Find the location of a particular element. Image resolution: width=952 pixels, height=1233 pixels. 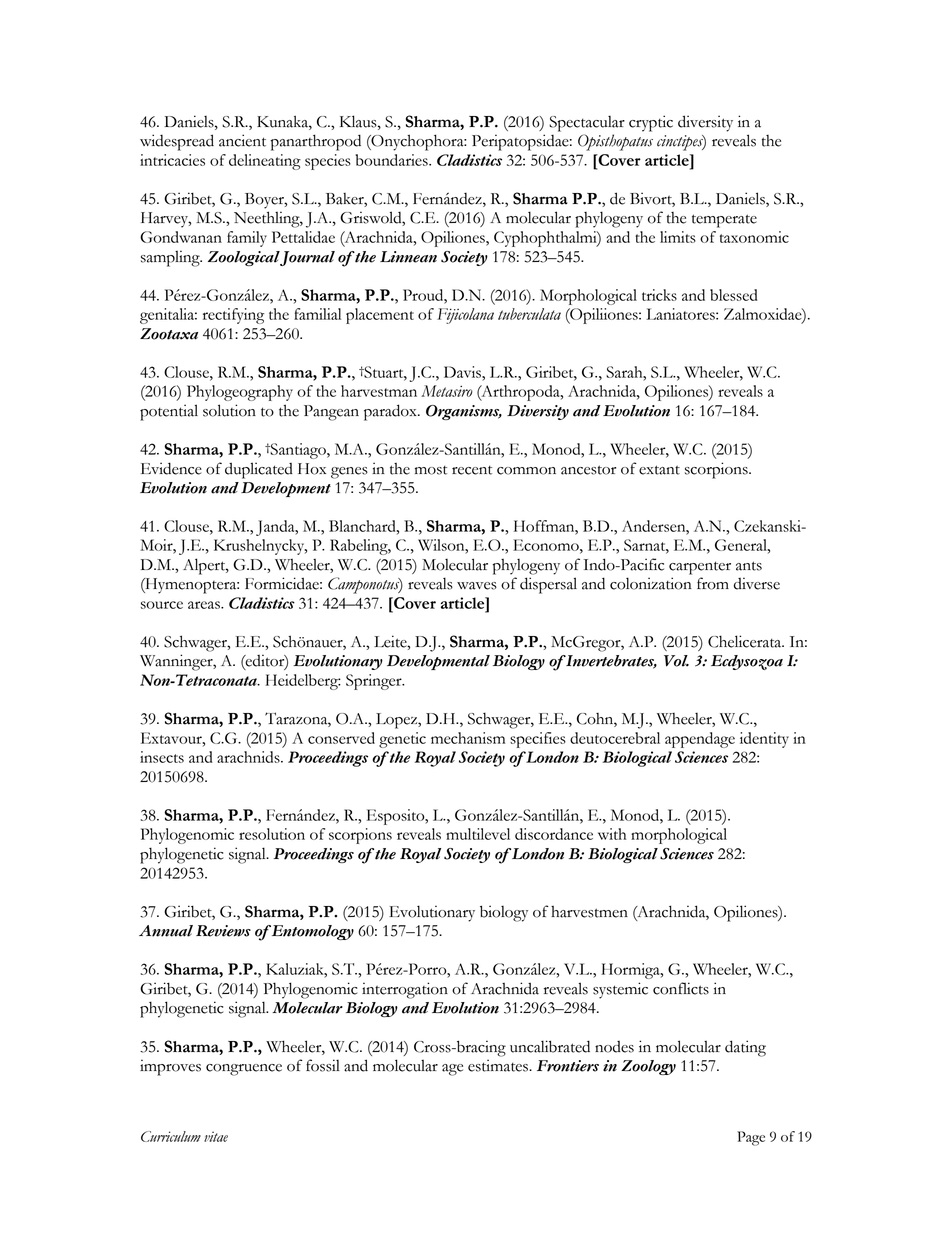

Reviews is located at coordinates (223, 931).
